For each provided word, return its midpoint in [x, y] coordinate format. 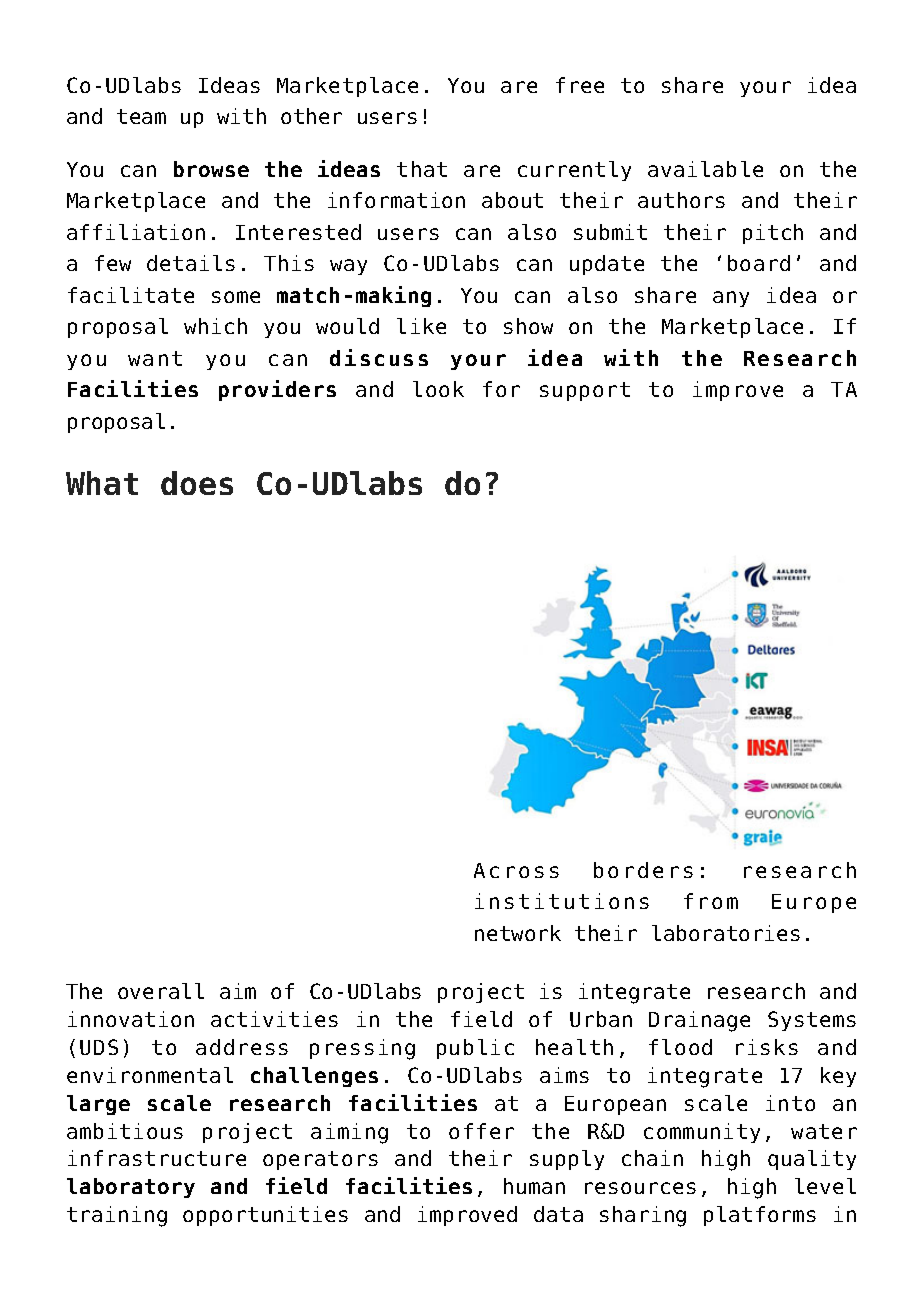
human [534, 1186]
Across [516, 870]
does [197, 483]
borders [643, 870]
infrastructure [157, 1158]
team [141, 116]
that [422, 169]
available [705, 169]
